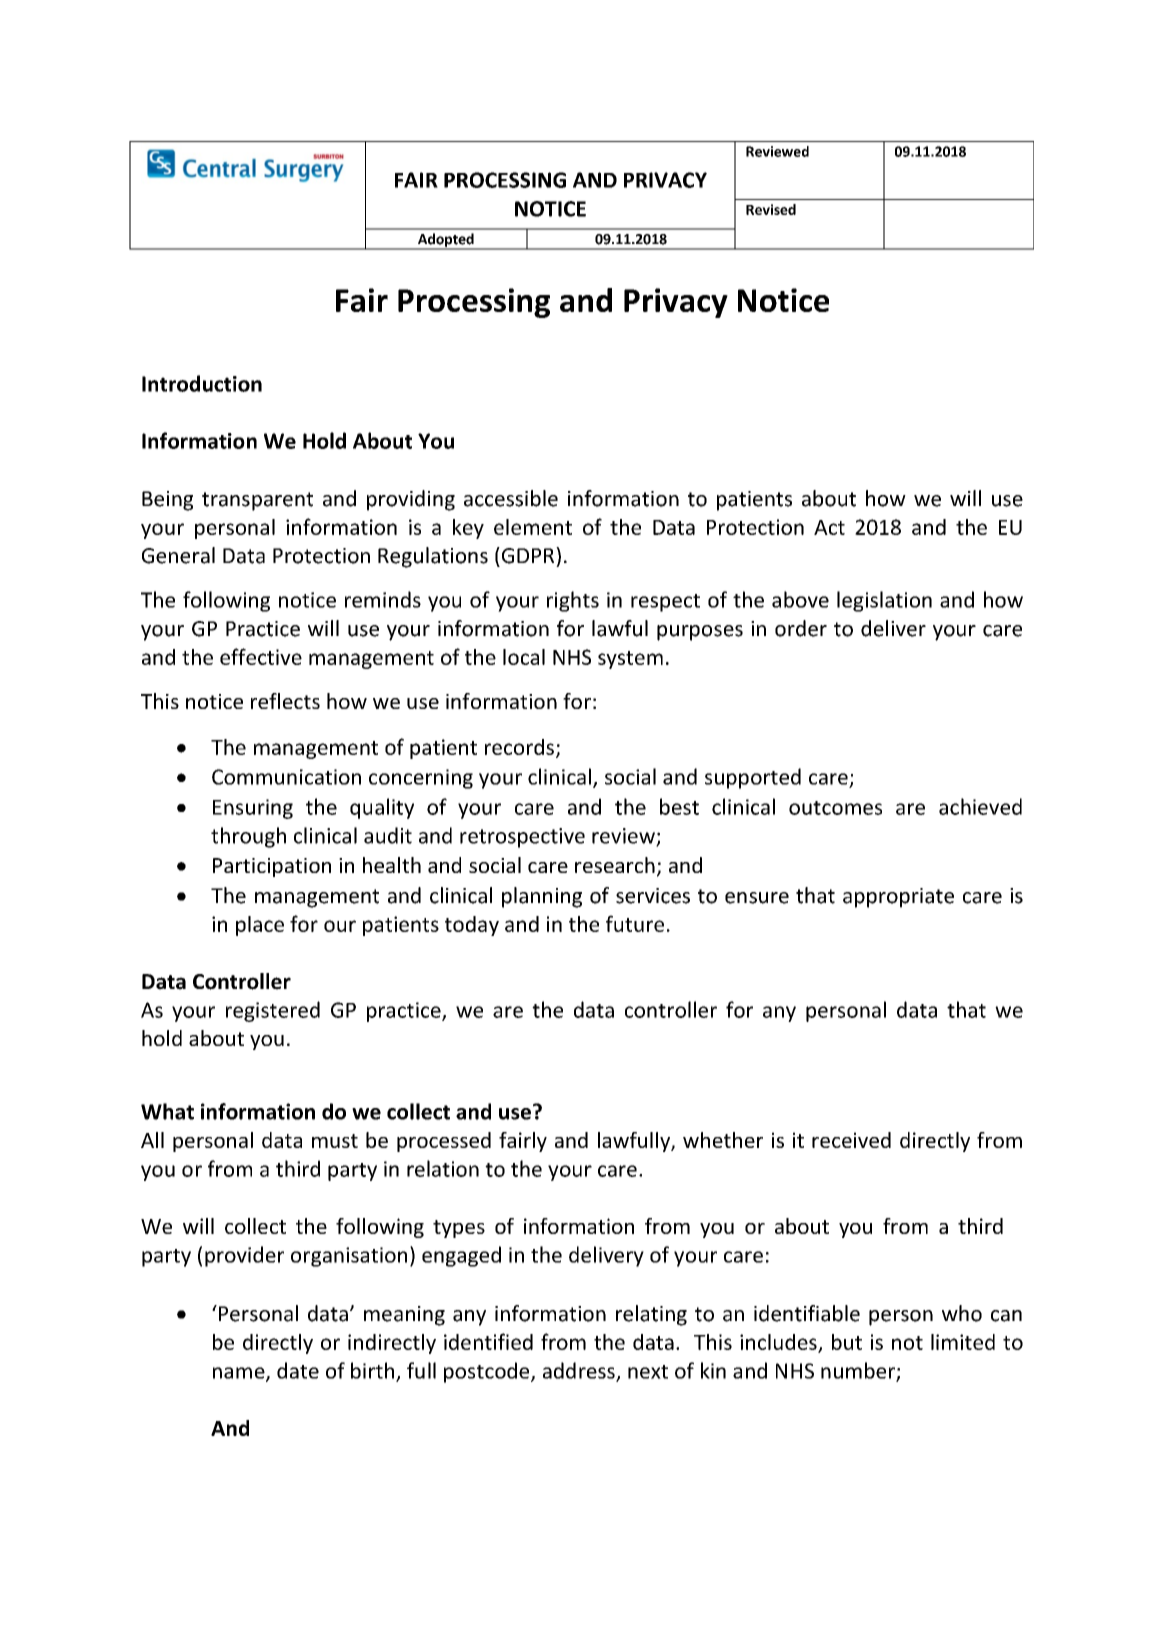 This image has height=1647, width=1164. What do you see at coordinates (771, 209) in the image?
I see `Revised` at bounding box center [771, 209].
